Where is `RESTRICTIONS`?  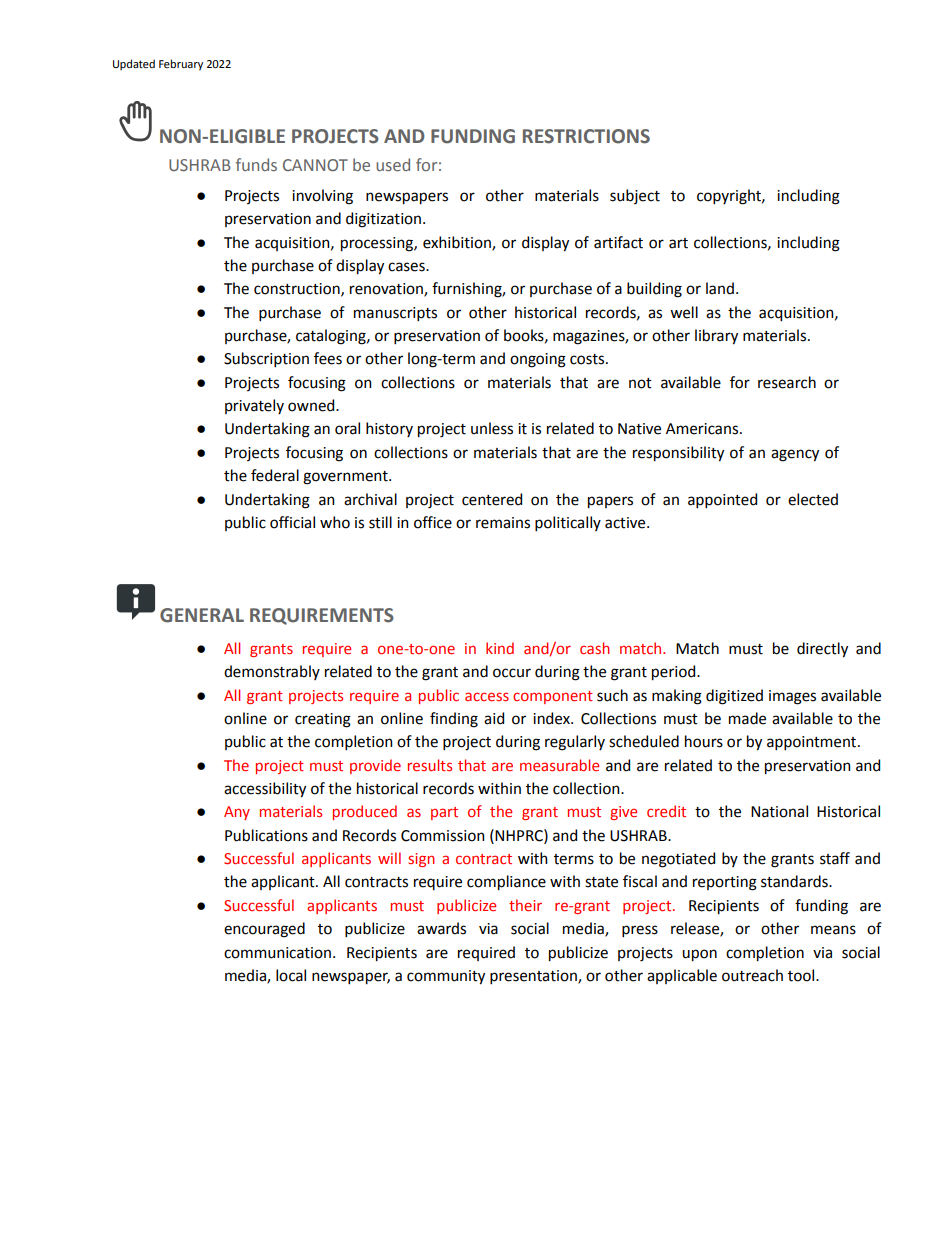 RESTRICTIONS is located at coordinates (586, 136).
